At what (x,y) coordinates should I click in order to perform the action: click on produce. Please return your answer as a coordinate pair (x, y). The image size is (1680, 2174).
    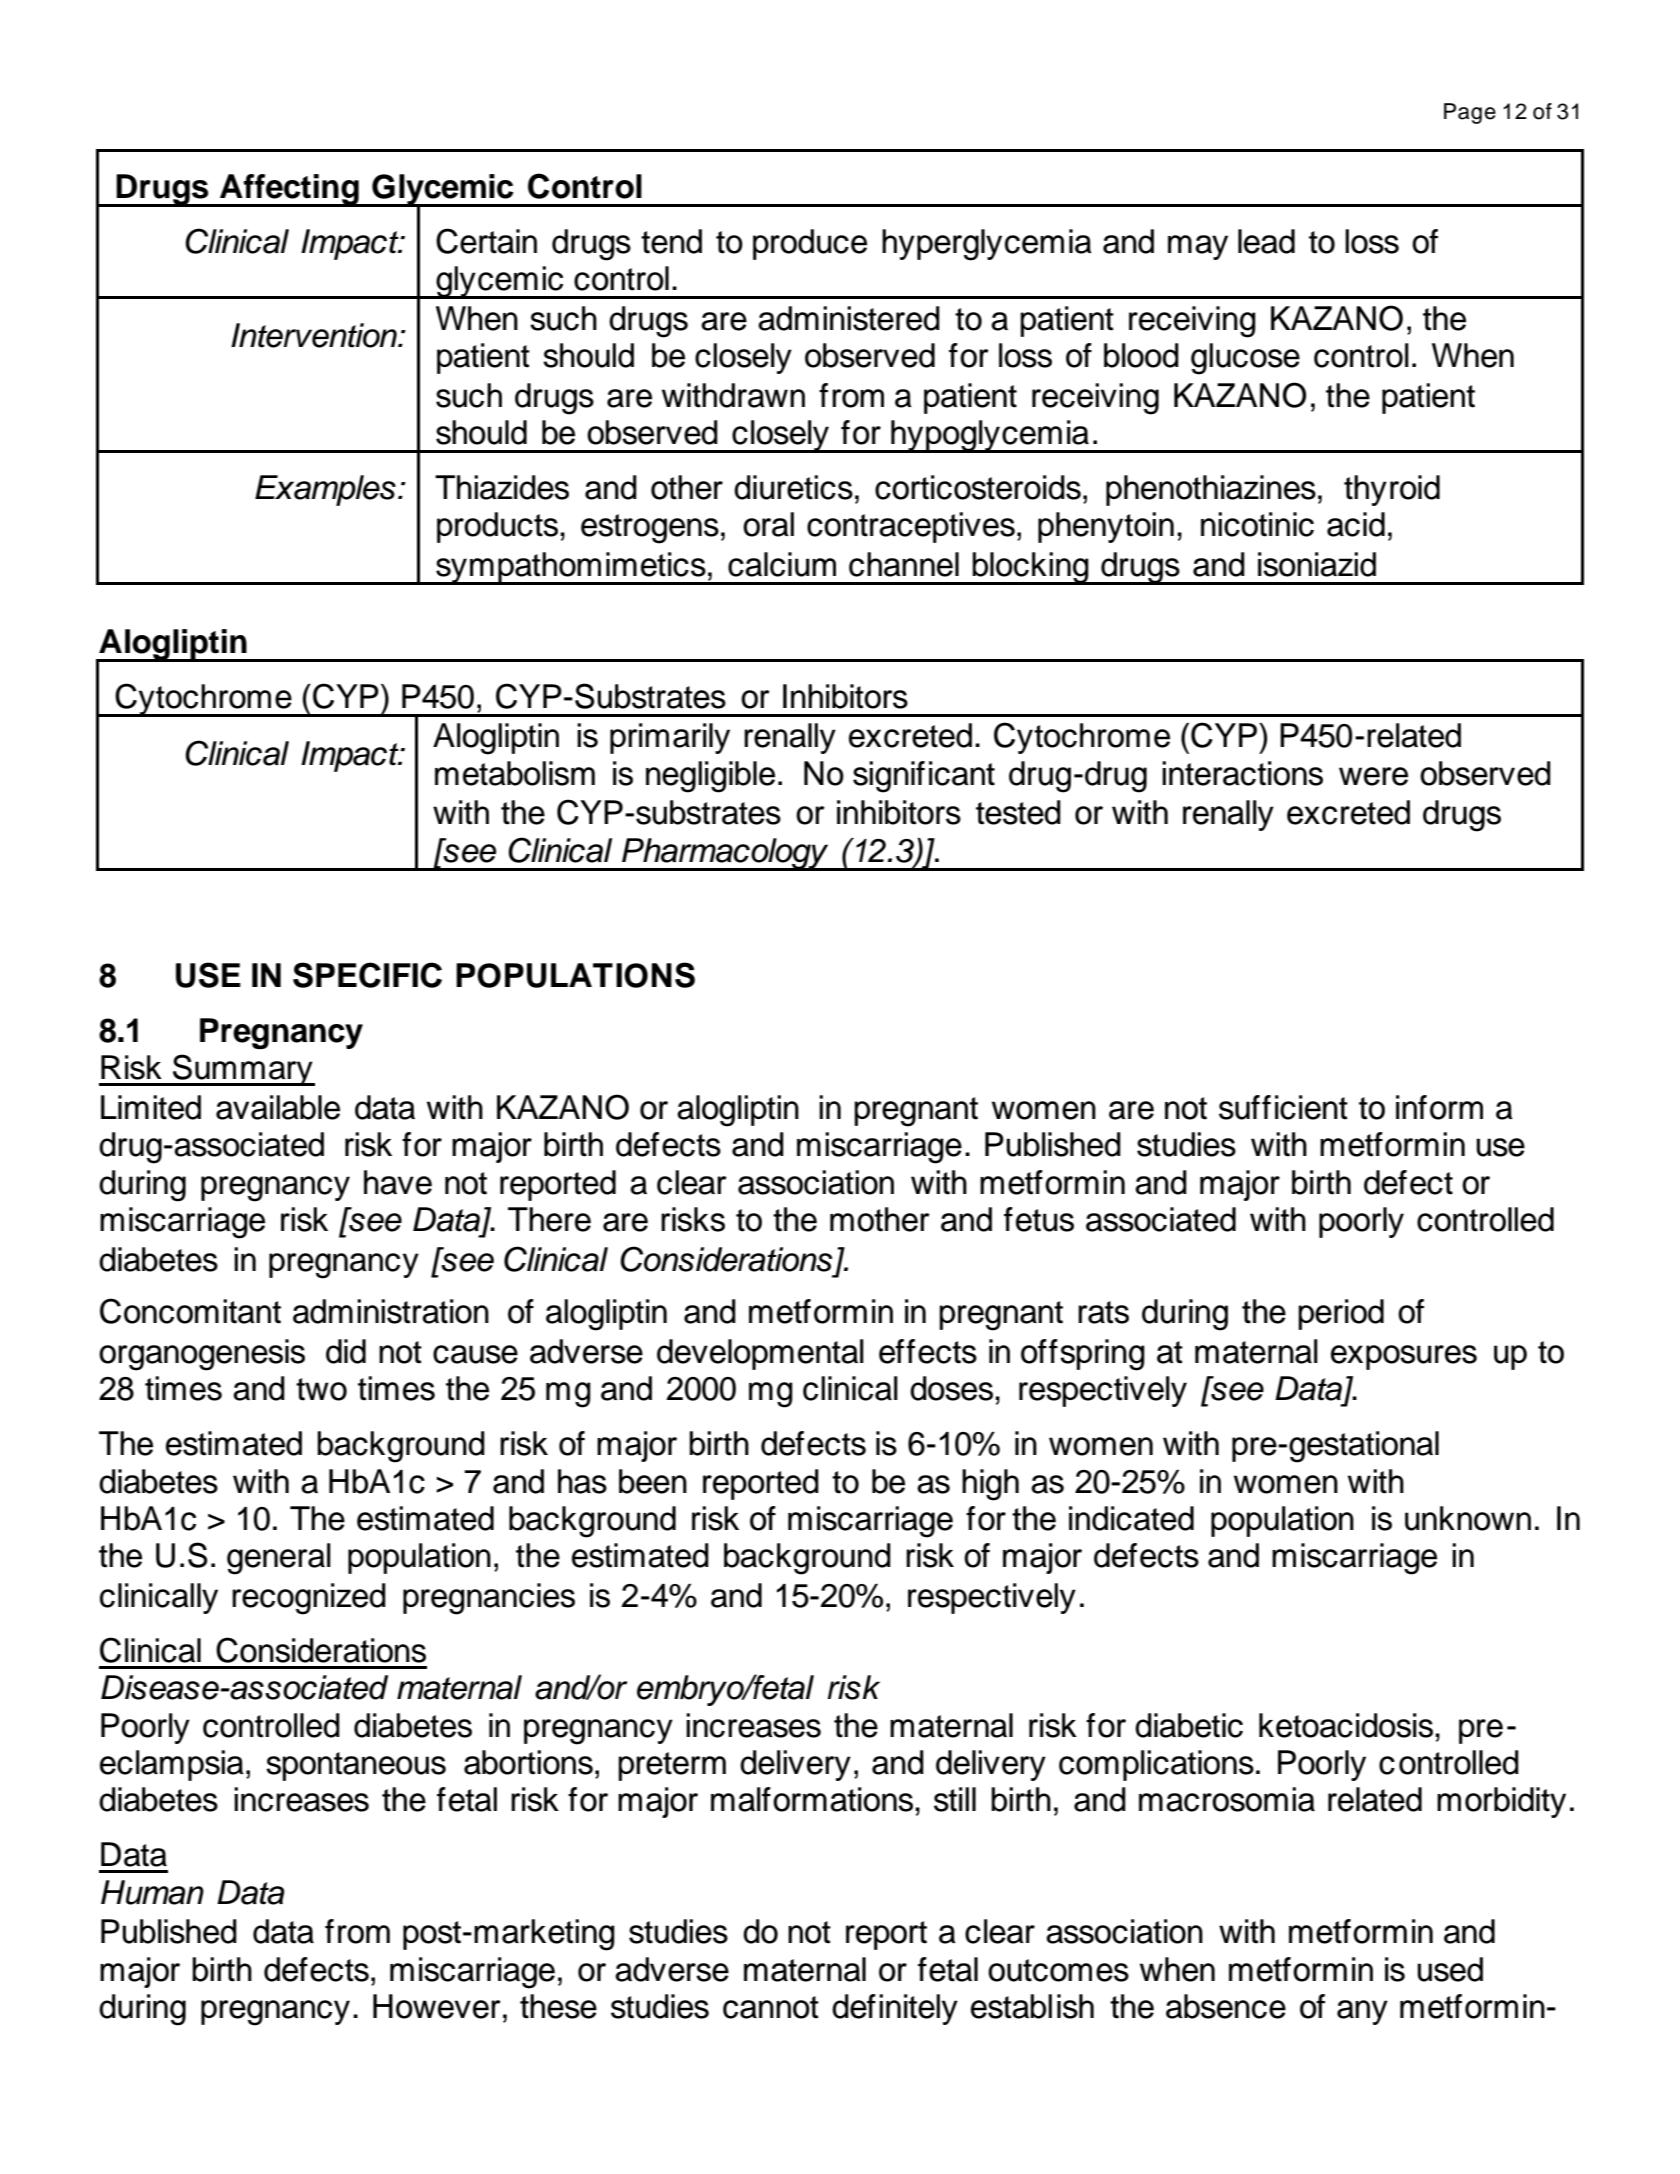
    Looking at the image, I should click on (810, 244).
